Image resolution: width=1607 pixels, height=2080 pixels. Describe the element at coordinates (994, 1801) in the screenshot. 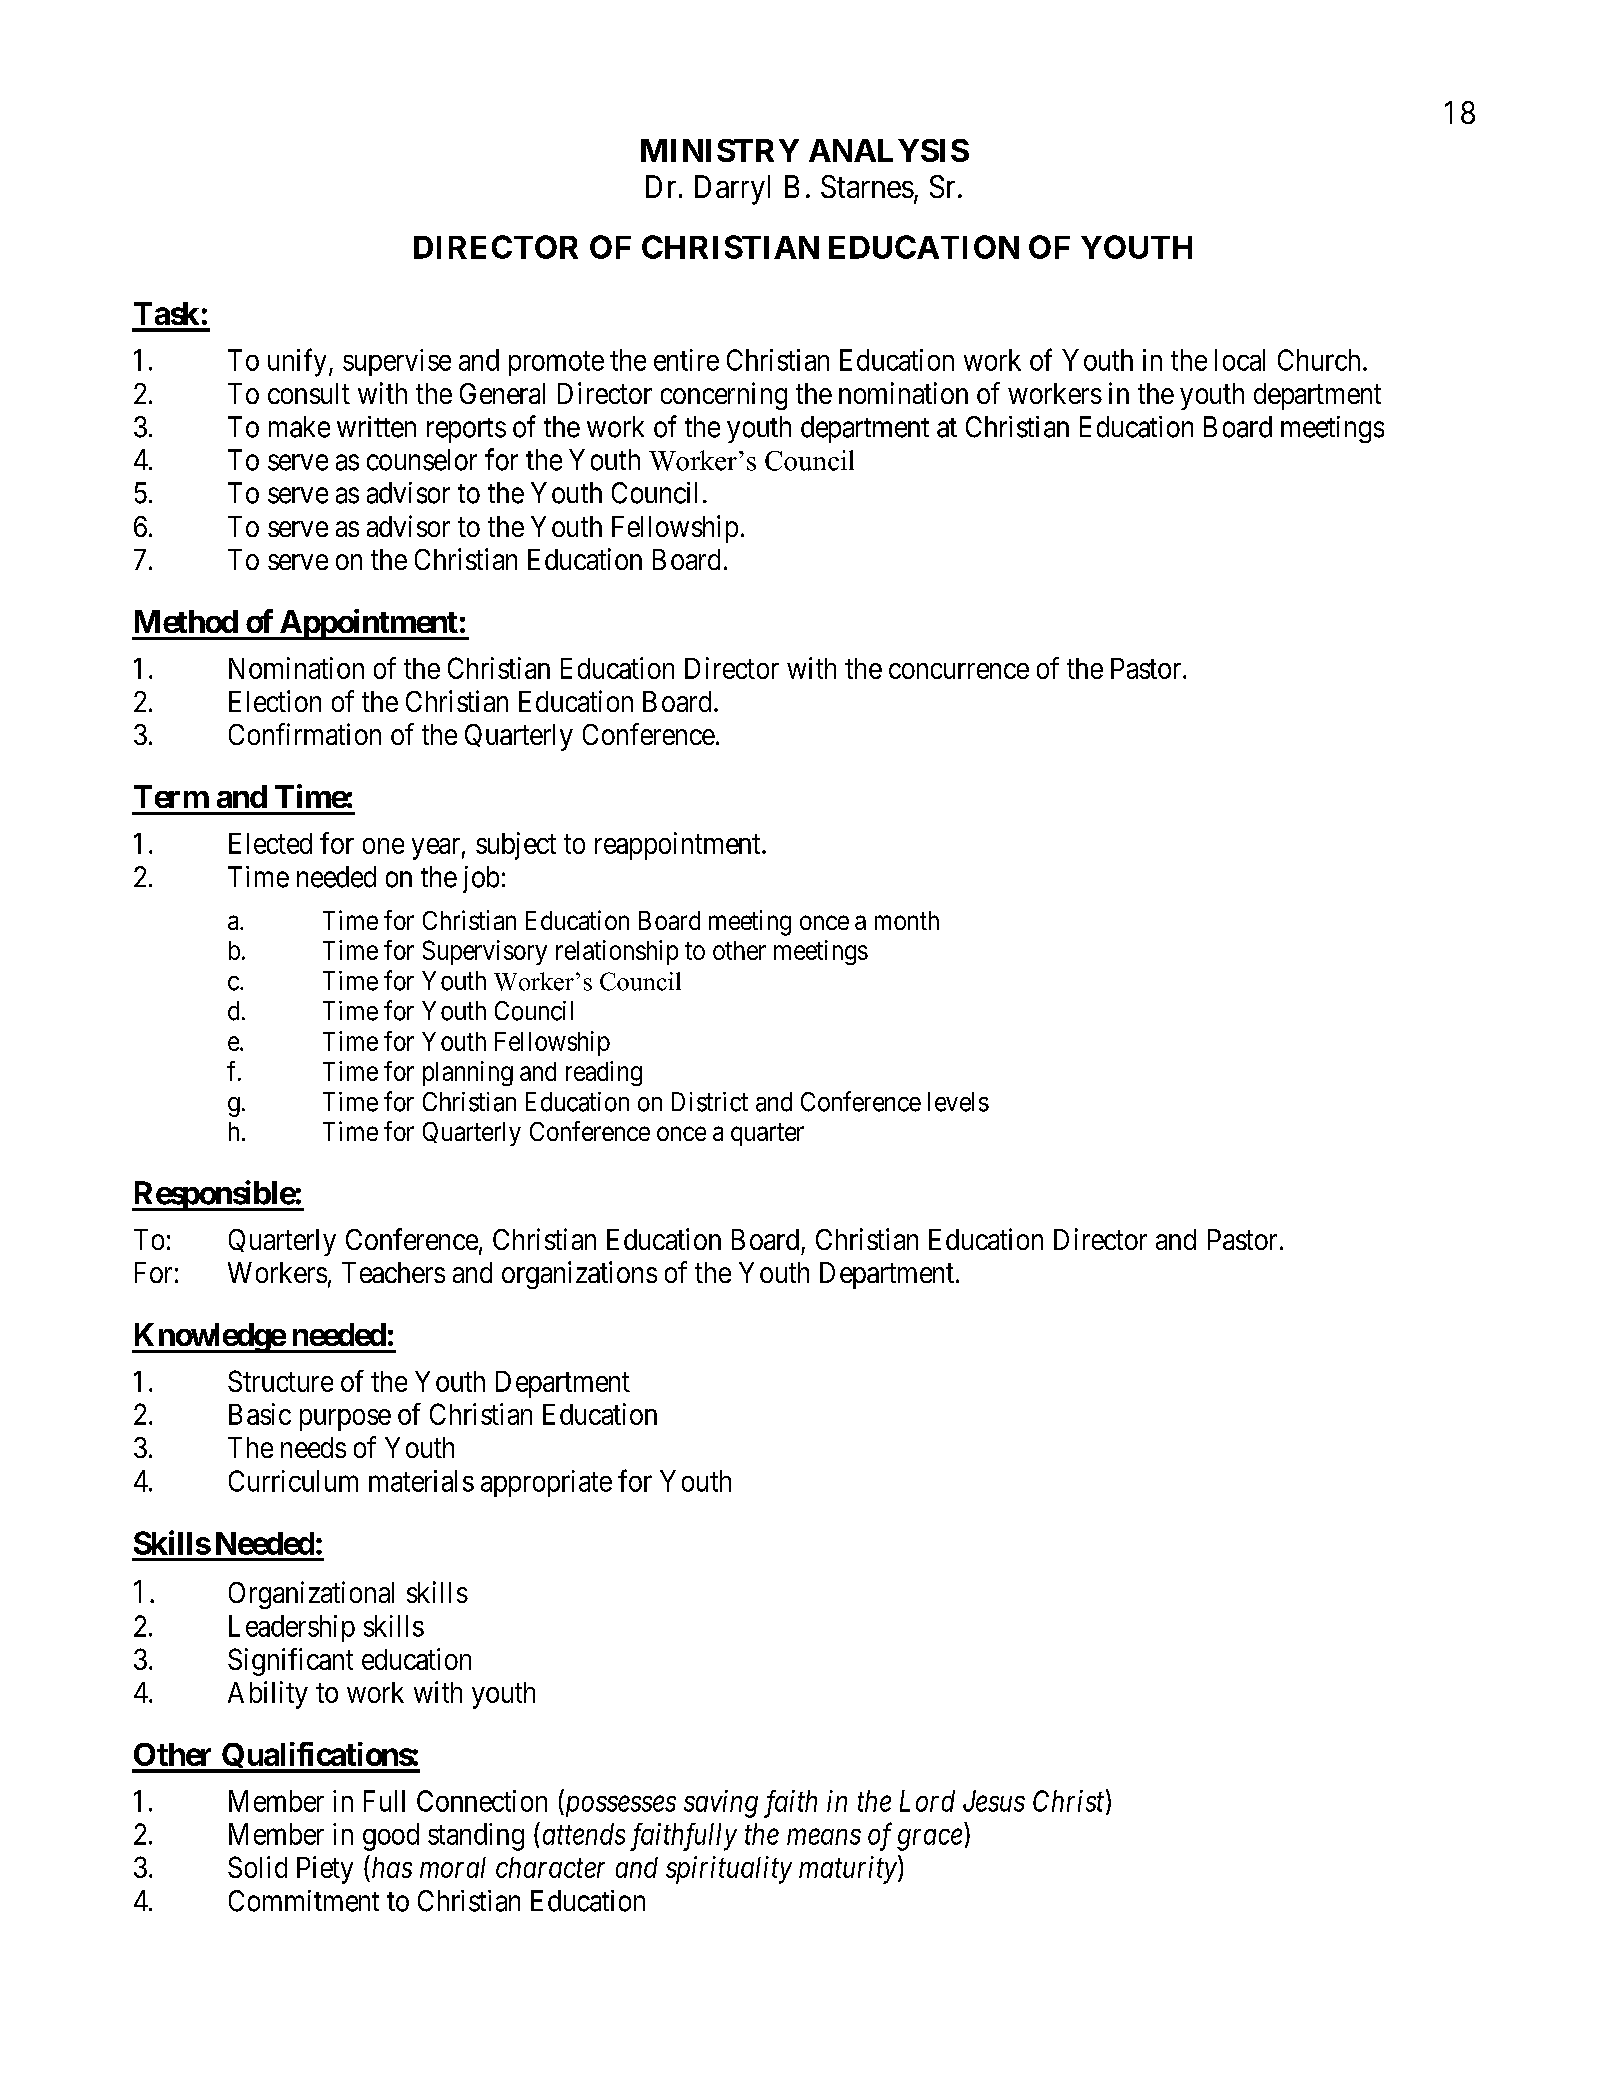

I see `Jesus` at that location.
